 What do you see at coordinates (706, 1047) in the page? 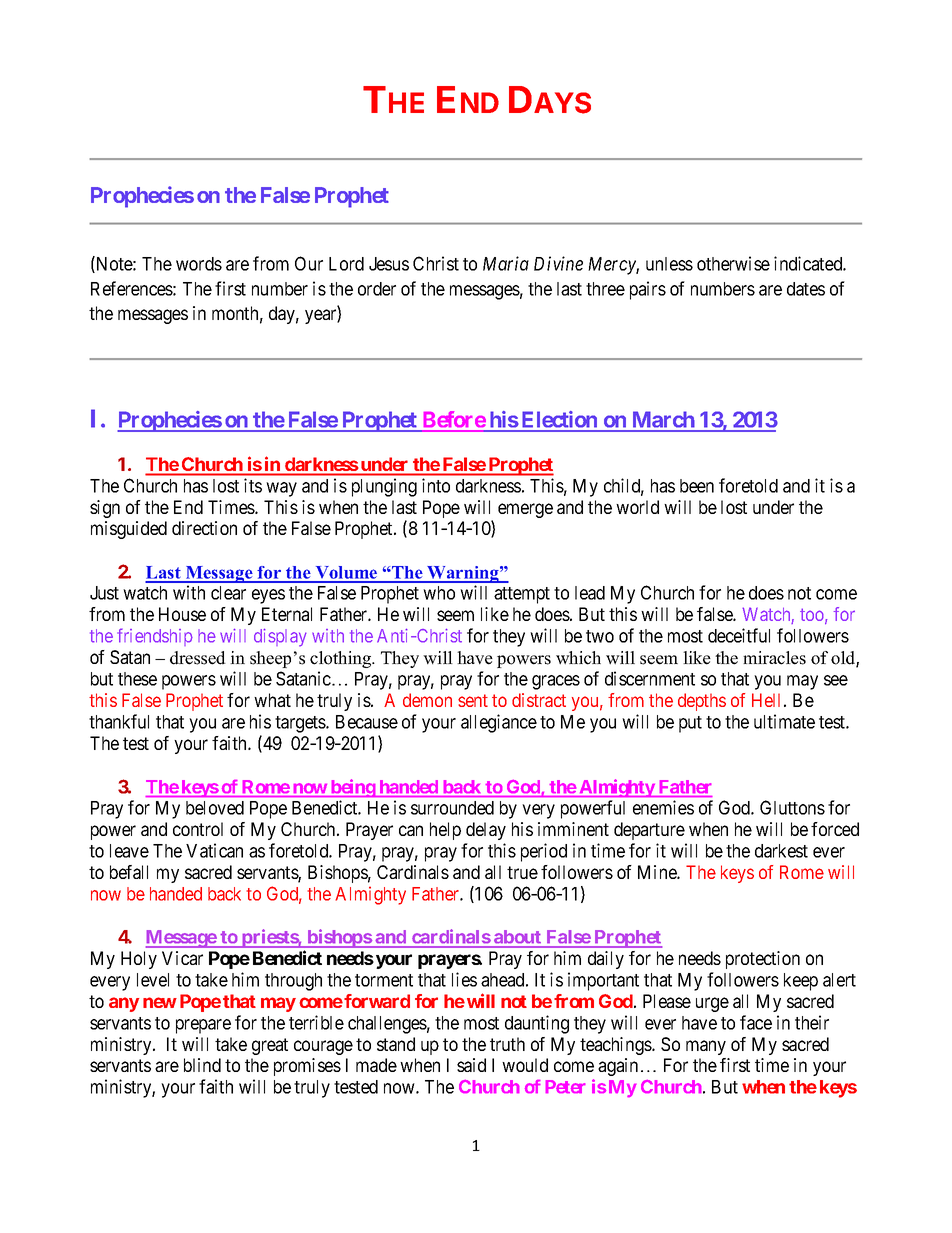
I see `many` at bounding box center [706, 1047].
